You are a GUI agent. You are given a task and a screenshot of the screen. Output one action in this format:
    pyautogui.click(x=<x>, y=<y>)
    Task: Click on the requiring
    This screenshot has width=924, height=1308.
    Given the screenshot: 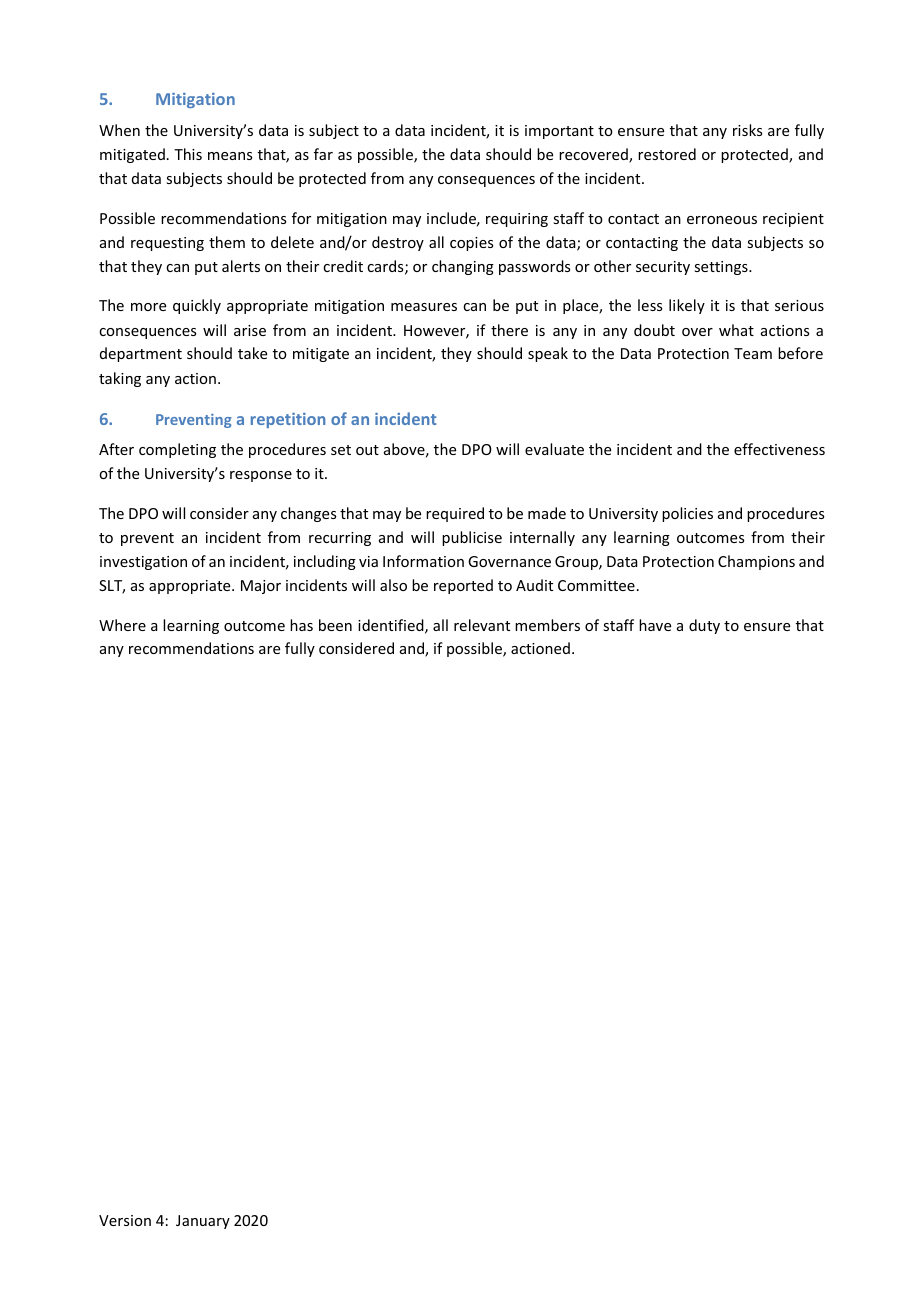 What is the action you would take?
    pyautogui.click(x=517, y=220)
